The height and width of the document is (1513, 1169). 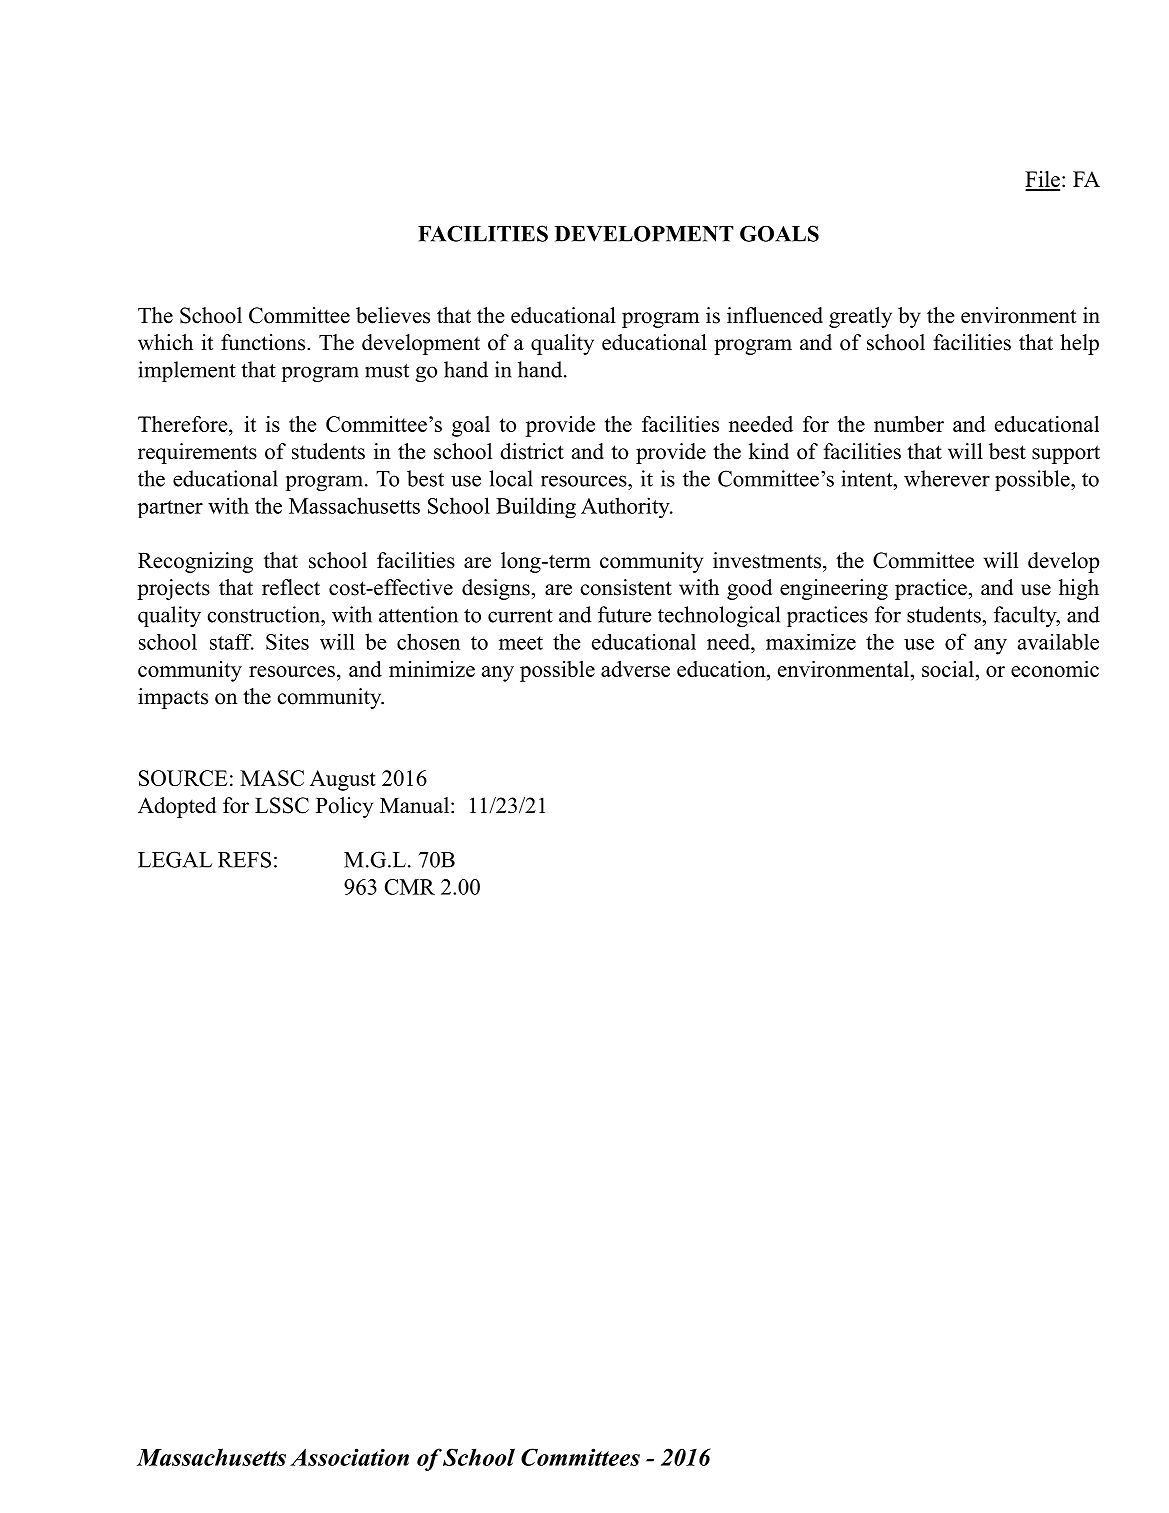 What do you see at coordinates (244, 859) in the document?
I see `REFS` at bounding box center [244, 859].
